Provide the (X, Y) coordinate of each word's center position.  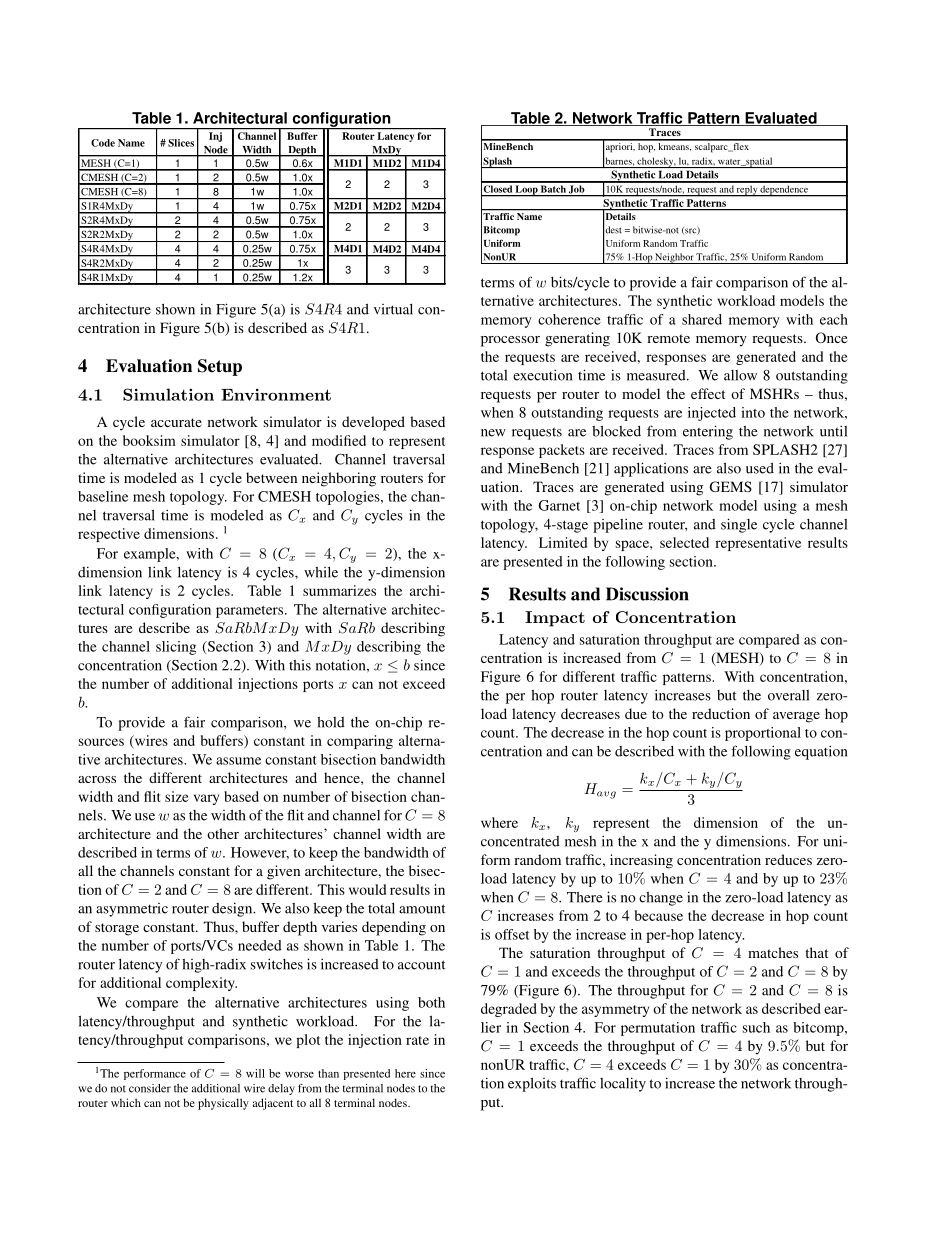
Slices (181, 143)
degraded (509, 1010)
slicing (176, 648)
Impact (555, 619)
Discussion (647, 594)
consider (150, 1088)
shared (702, 319)
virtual (393, 309)
